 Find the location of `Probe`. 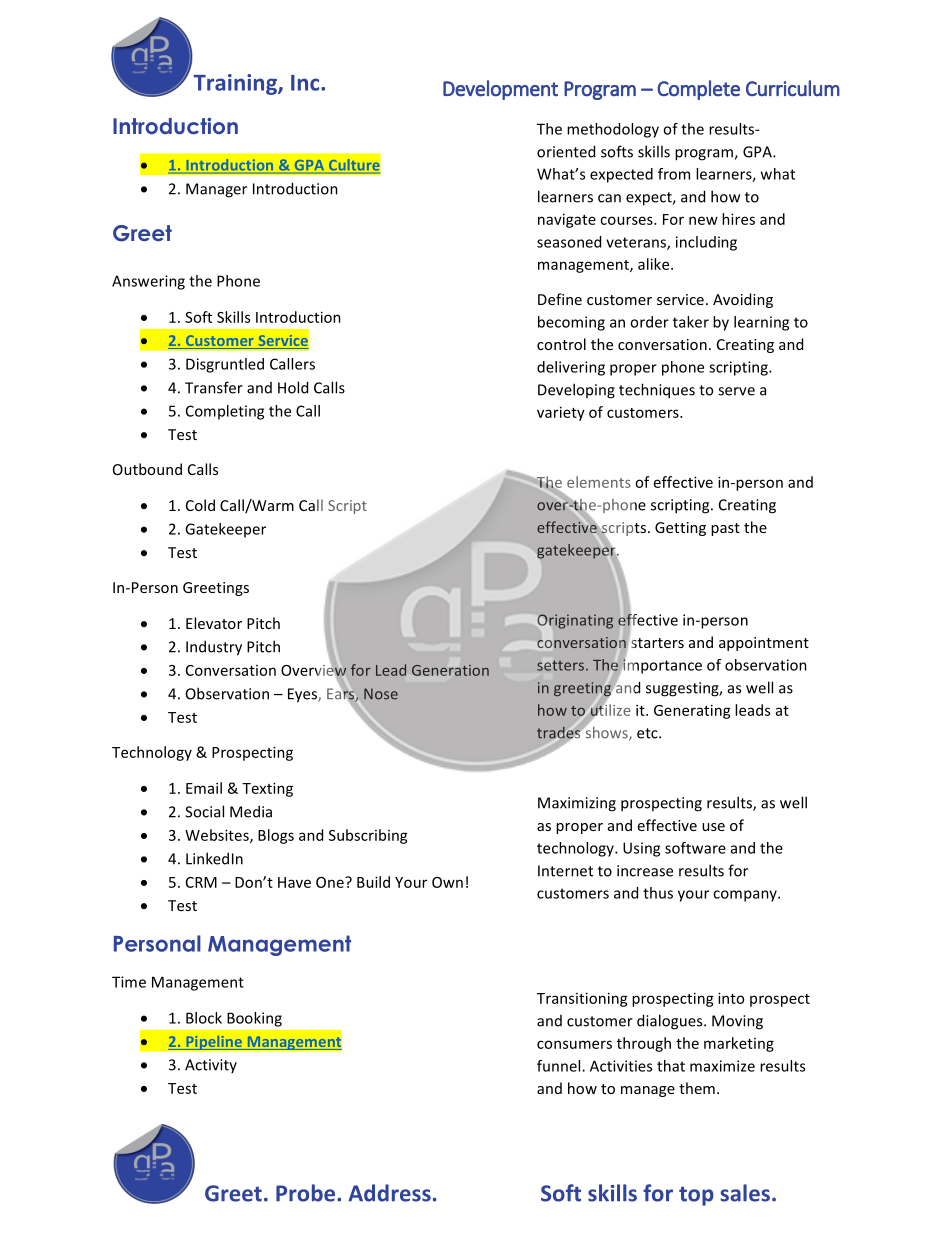

Probe is located at coordinates (305, 1193).
